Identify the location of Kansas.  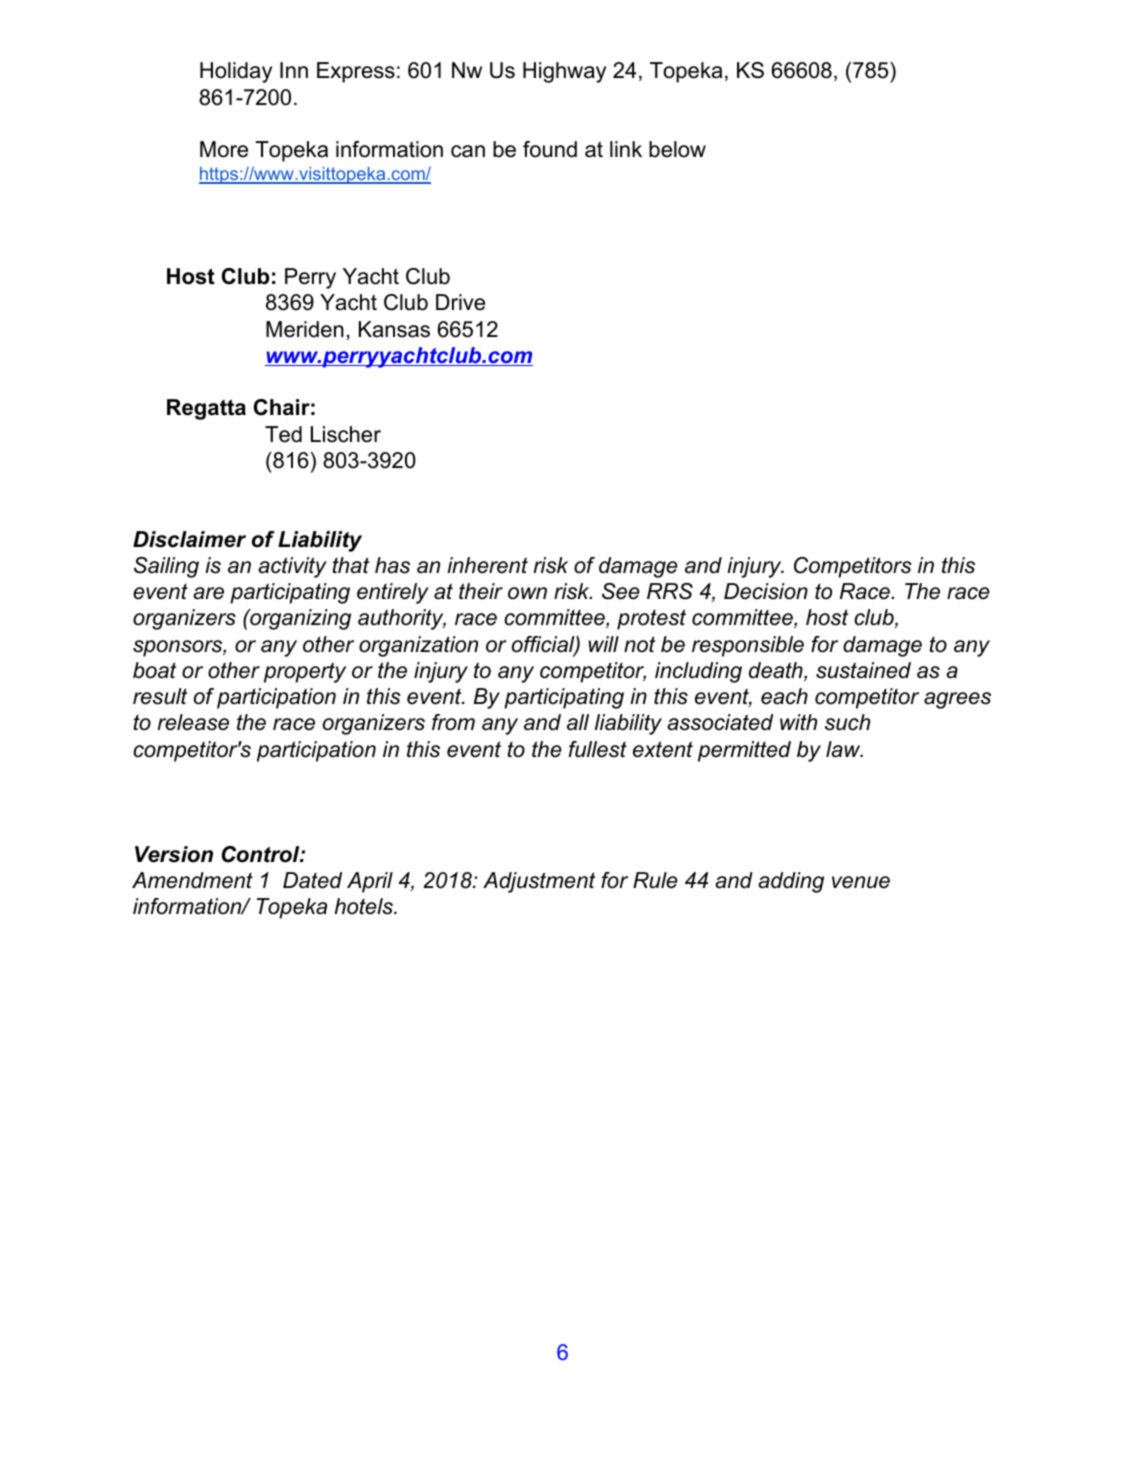
(394, 329).
